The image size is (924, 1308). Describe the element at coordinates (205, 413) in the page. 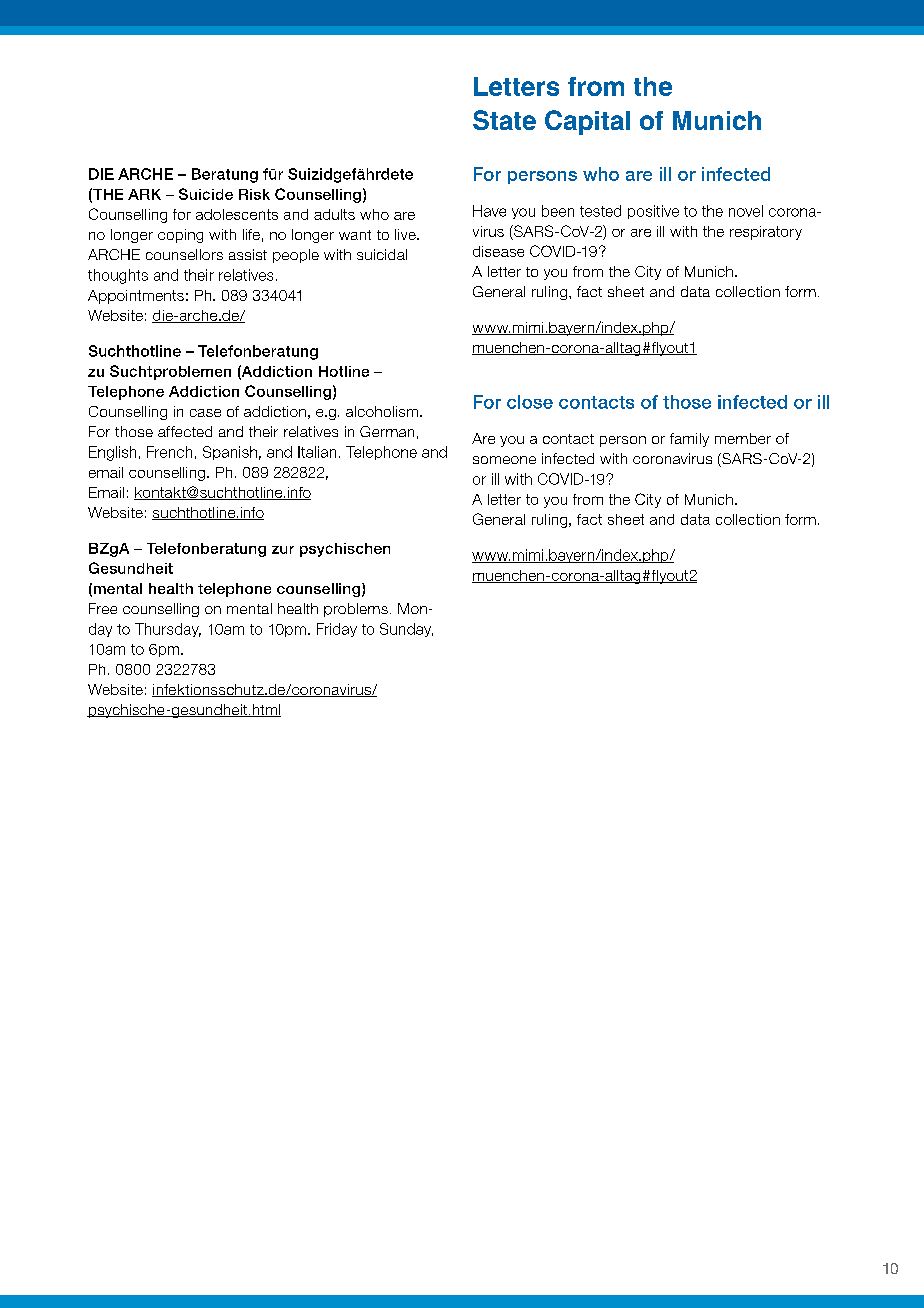

I see `case` at that location.
